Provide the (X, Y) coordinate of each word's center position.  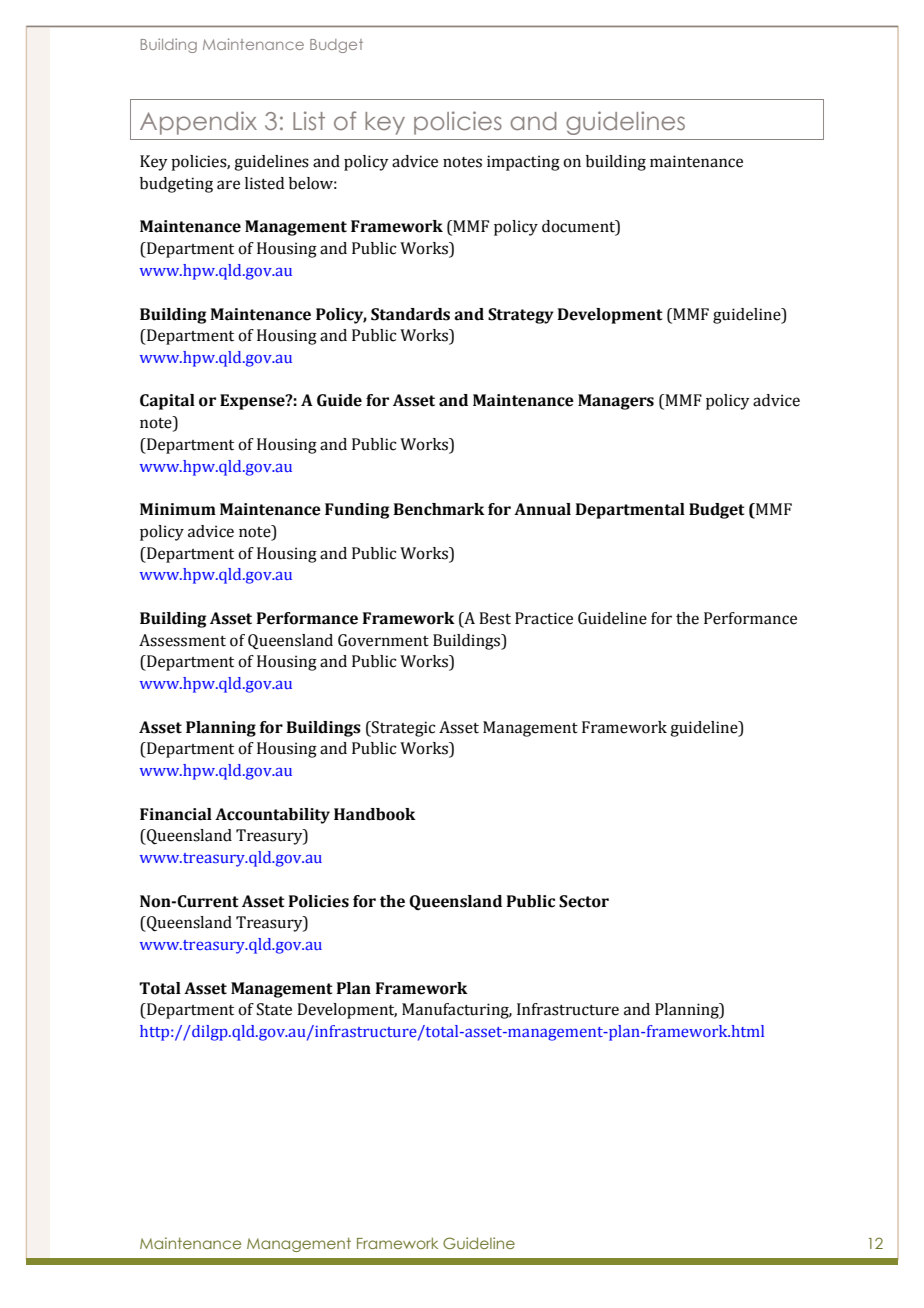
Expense (253, 402)
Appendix (198, 123)
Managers (616, 402)
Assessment (182, 640)
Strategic (402, 729)
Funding (357, 511)
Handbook (375, 814)
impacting (523, 163)
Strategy (521, 316)
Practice (544, 618)
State (274, 1009)
